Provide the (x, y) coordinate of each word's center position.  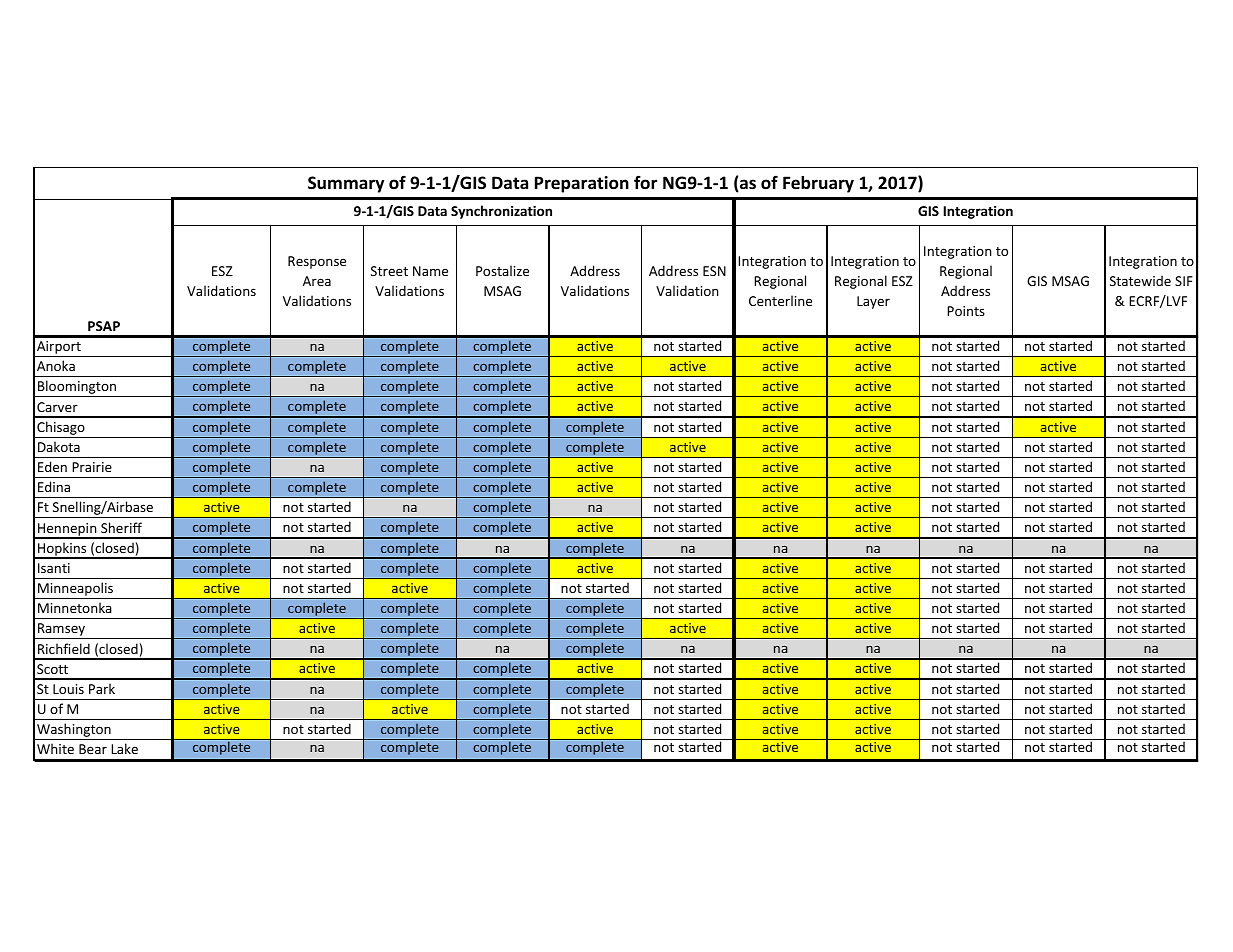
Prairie (92, 467)
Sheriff (121, 527)
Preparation (582, 184)
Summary (346, 184)
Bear (93, 749)
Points (966, 311)
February (818, 184)
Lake (124, 748)
